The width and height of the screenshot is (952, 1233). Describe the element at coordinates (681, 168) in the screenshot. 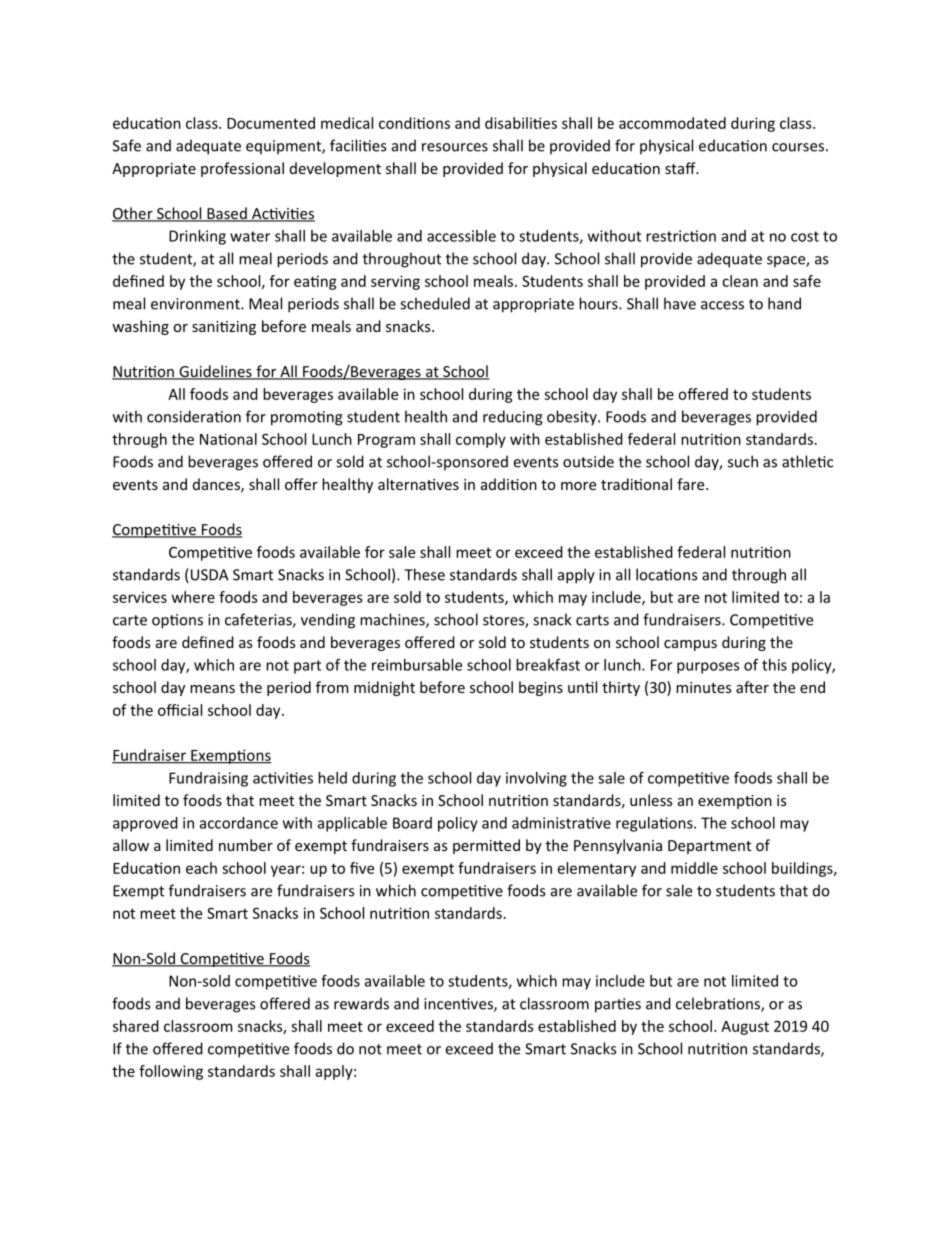

I see `staff` at that location.
